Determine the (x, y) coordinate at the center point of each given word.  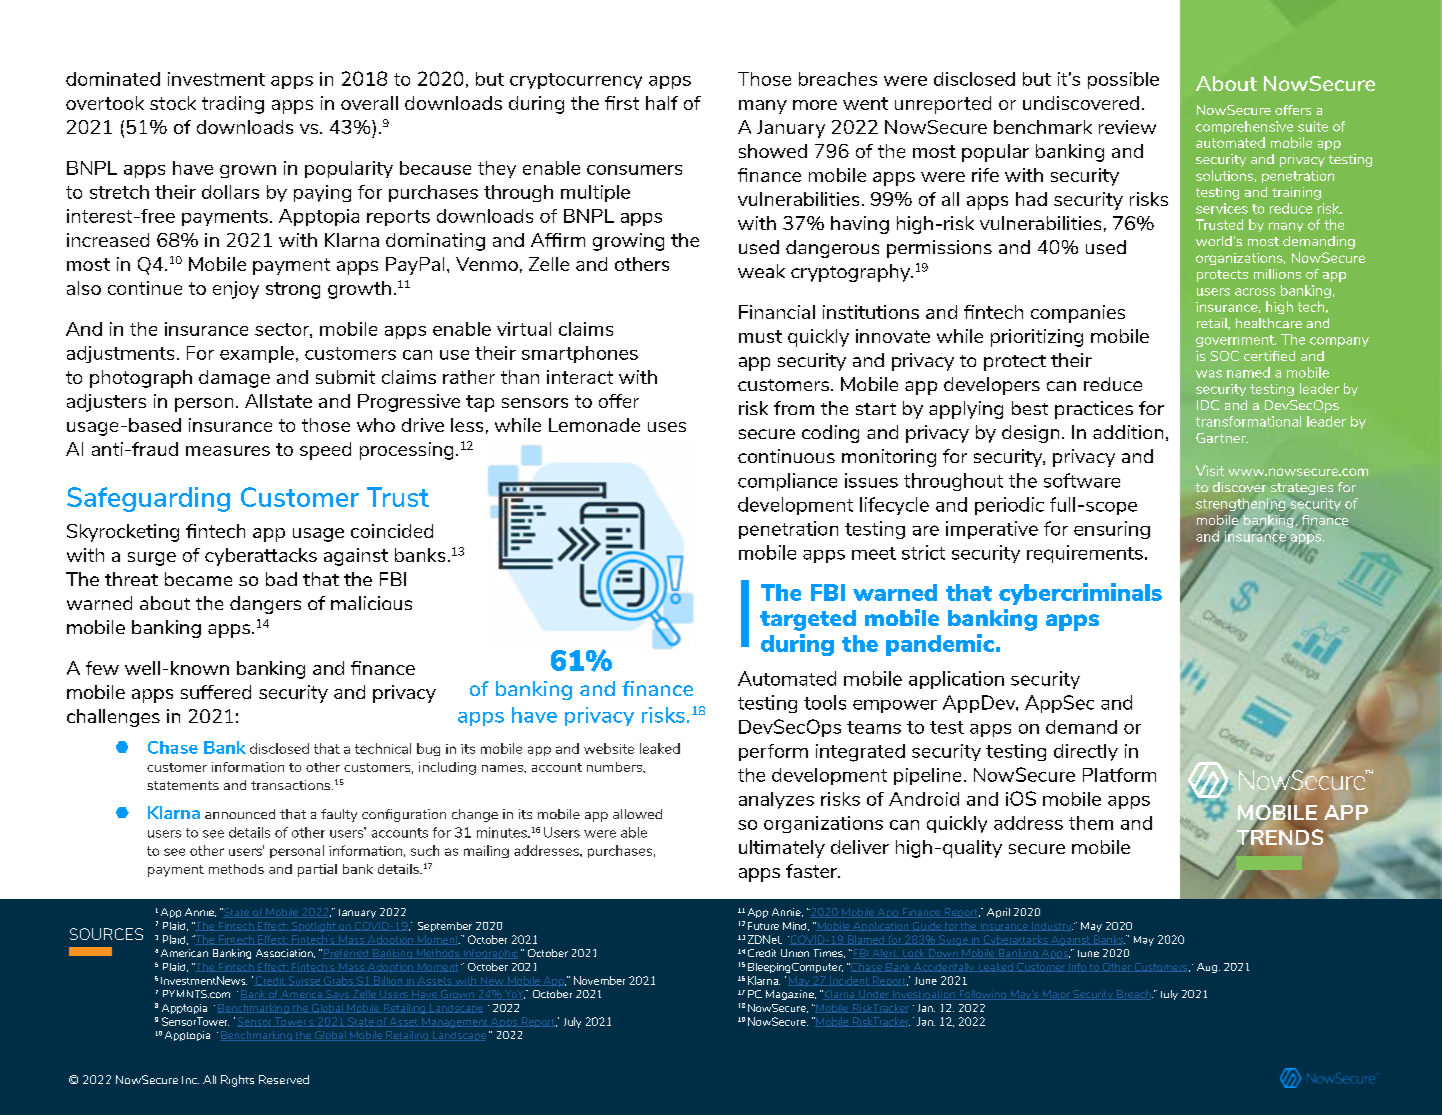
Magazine (791, 995)
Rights (237, 1081)
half (662, 103)
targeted (808, 620)
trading (233, 105)
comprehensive (1244, 127)
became (198, 579)
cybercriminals (1080, 594)
